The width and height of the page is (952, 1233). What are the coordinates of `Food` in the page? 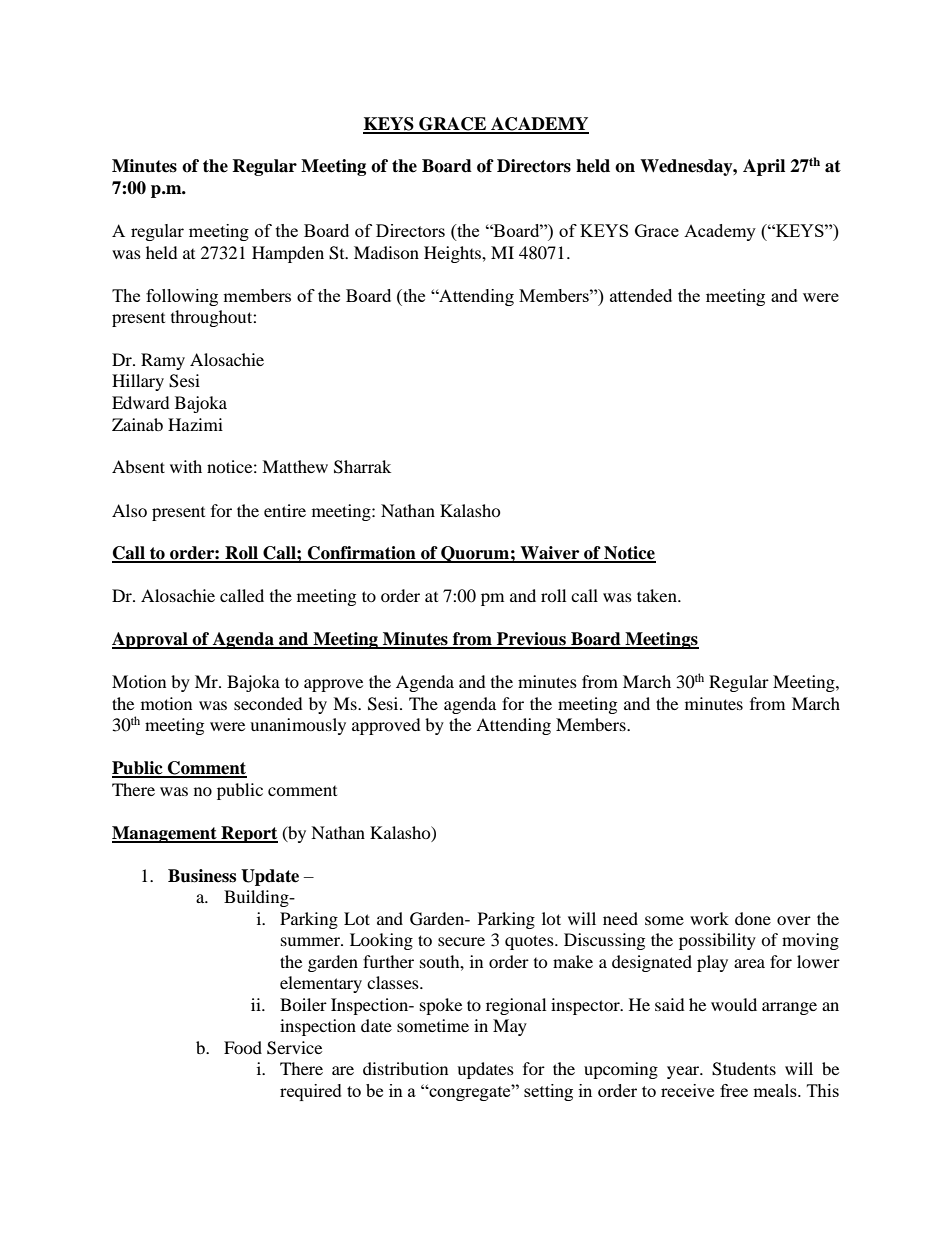 It's located at (243, 1047).
